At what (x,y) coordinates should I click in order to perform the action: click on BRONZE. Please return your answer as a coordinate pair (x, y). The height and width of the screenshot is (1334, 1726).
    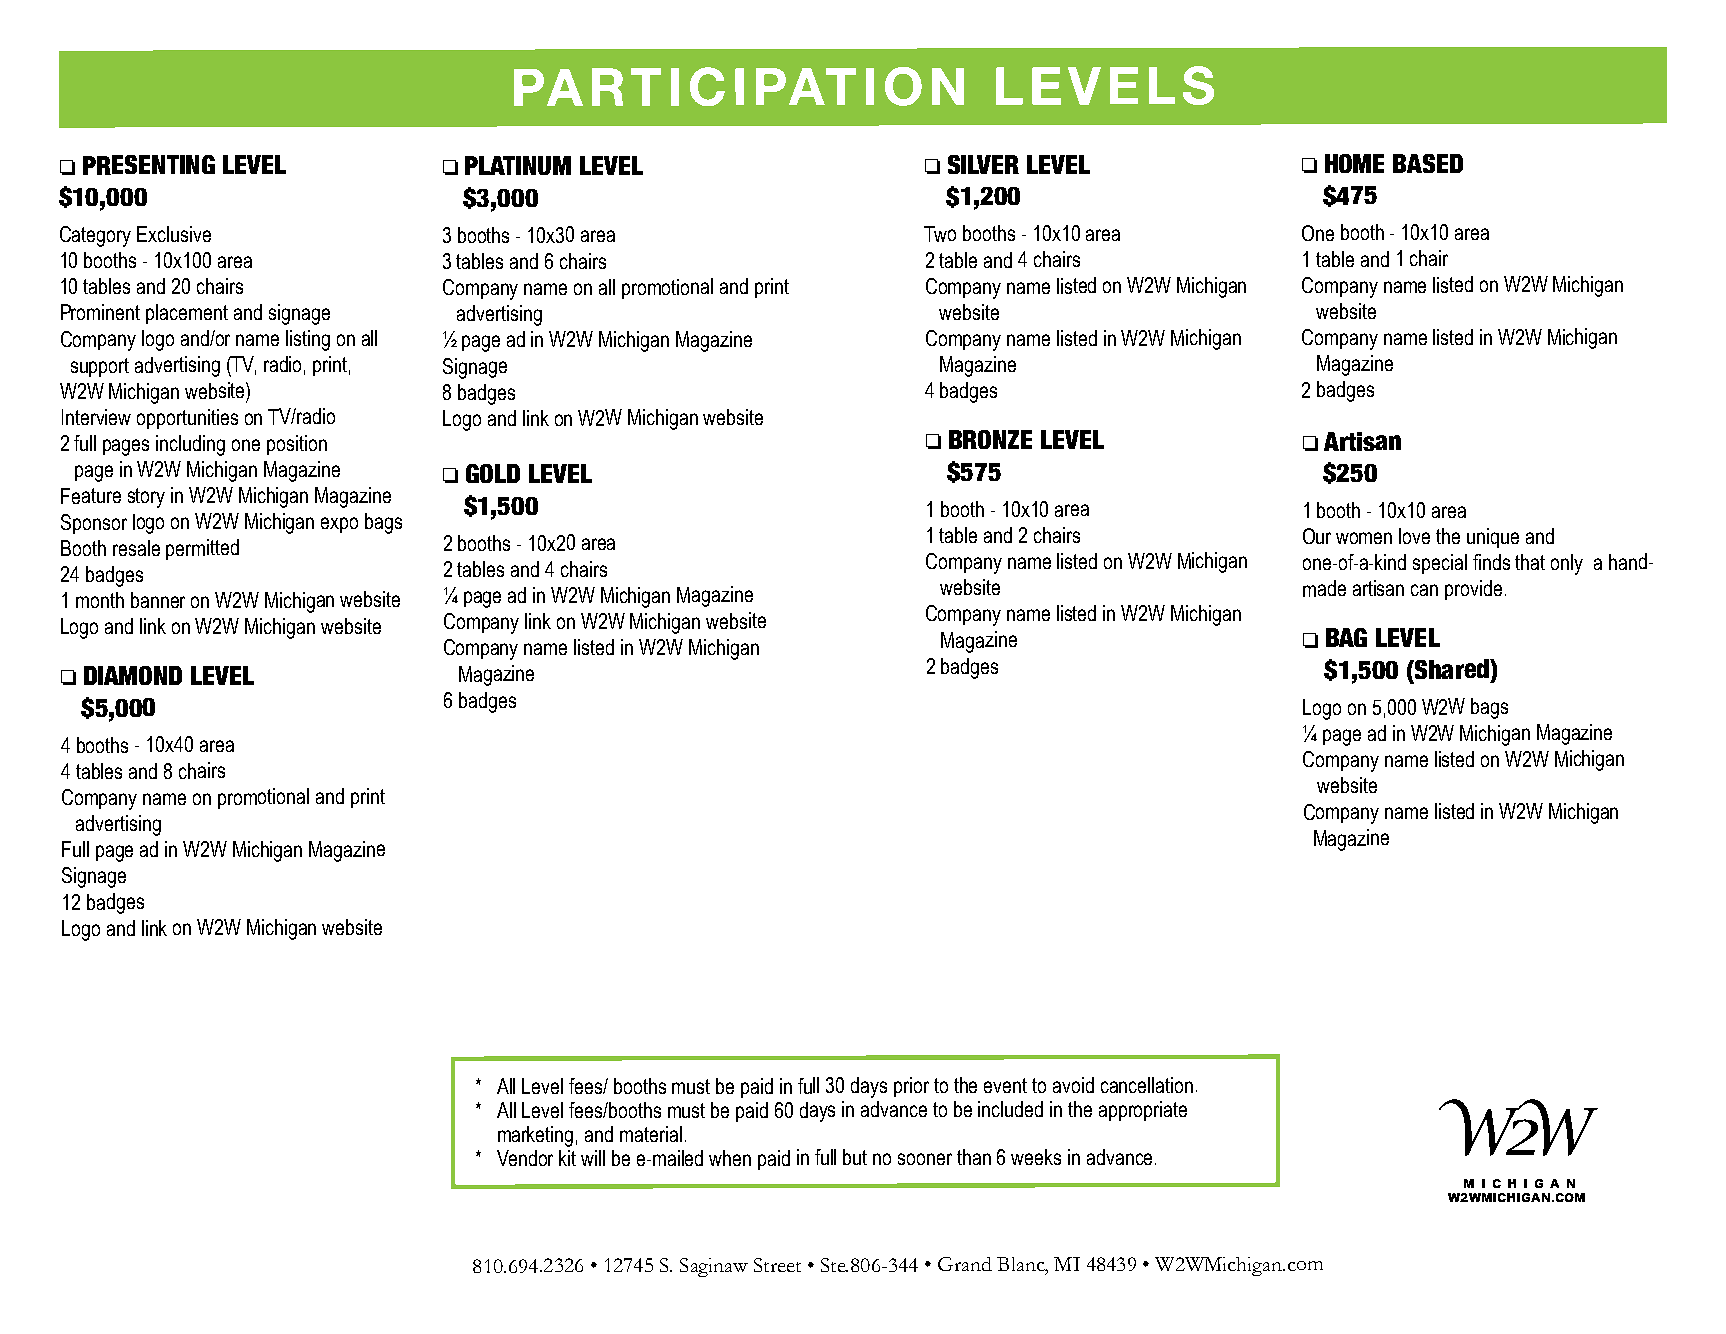
    Looking at the image, I should click on (990, 439).
